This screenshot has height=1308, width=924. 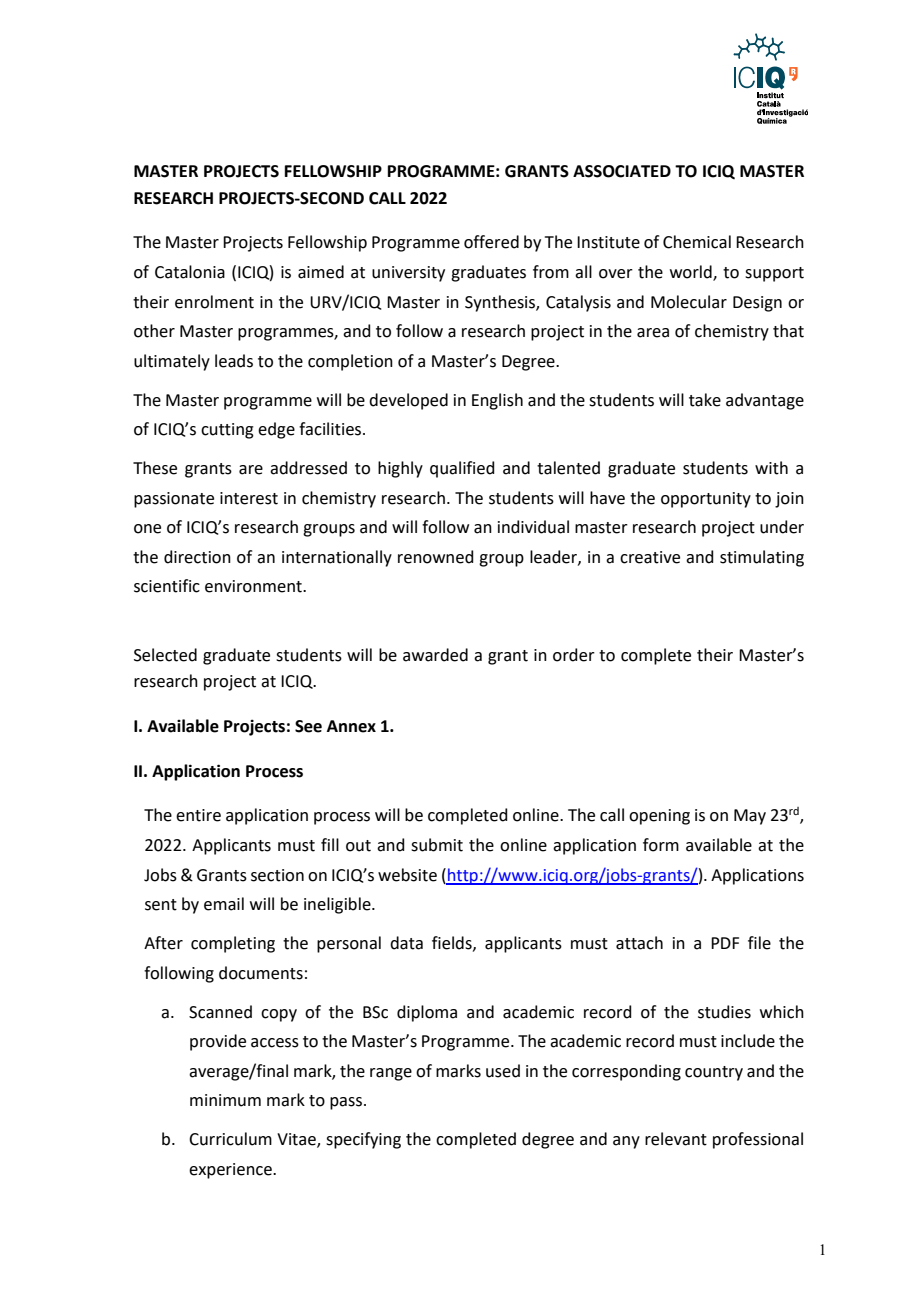 I want to click on interest, so click(x=249, y=498).
